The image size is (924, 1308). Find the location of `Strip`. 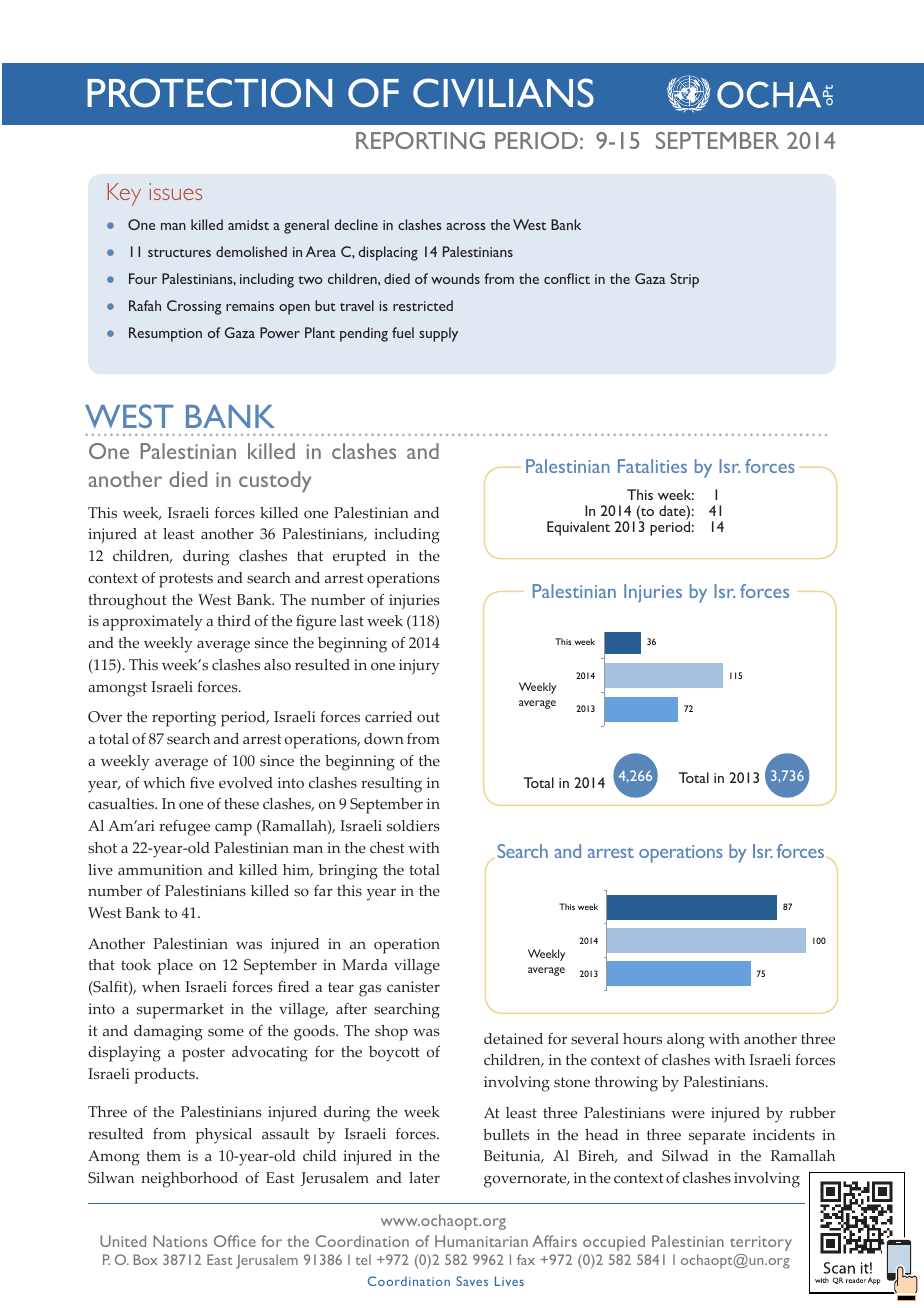

Strip is located at coordinates (684, 280).
